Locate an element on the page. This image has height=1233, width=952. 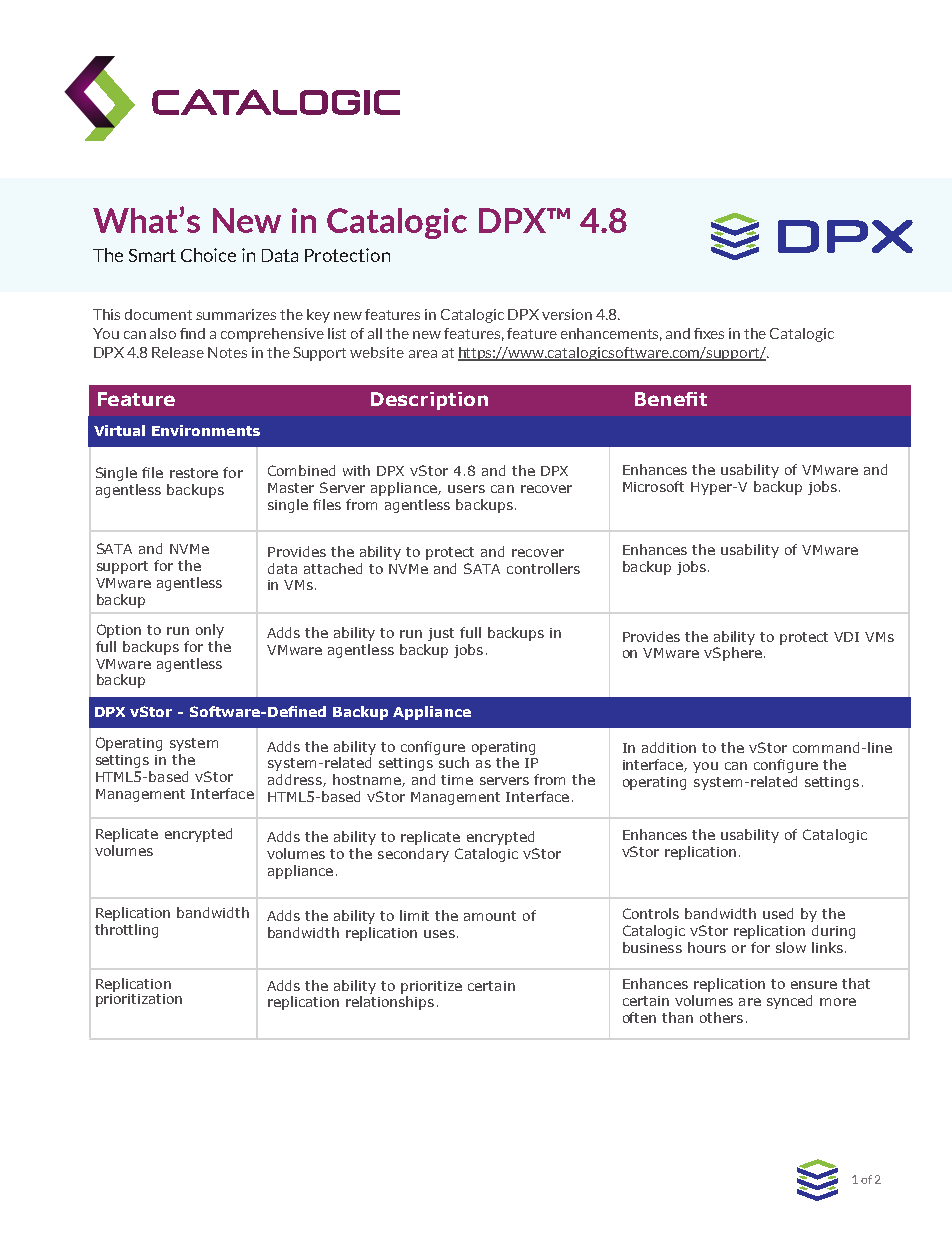
enhancements is located at coordinates (611, 334).
